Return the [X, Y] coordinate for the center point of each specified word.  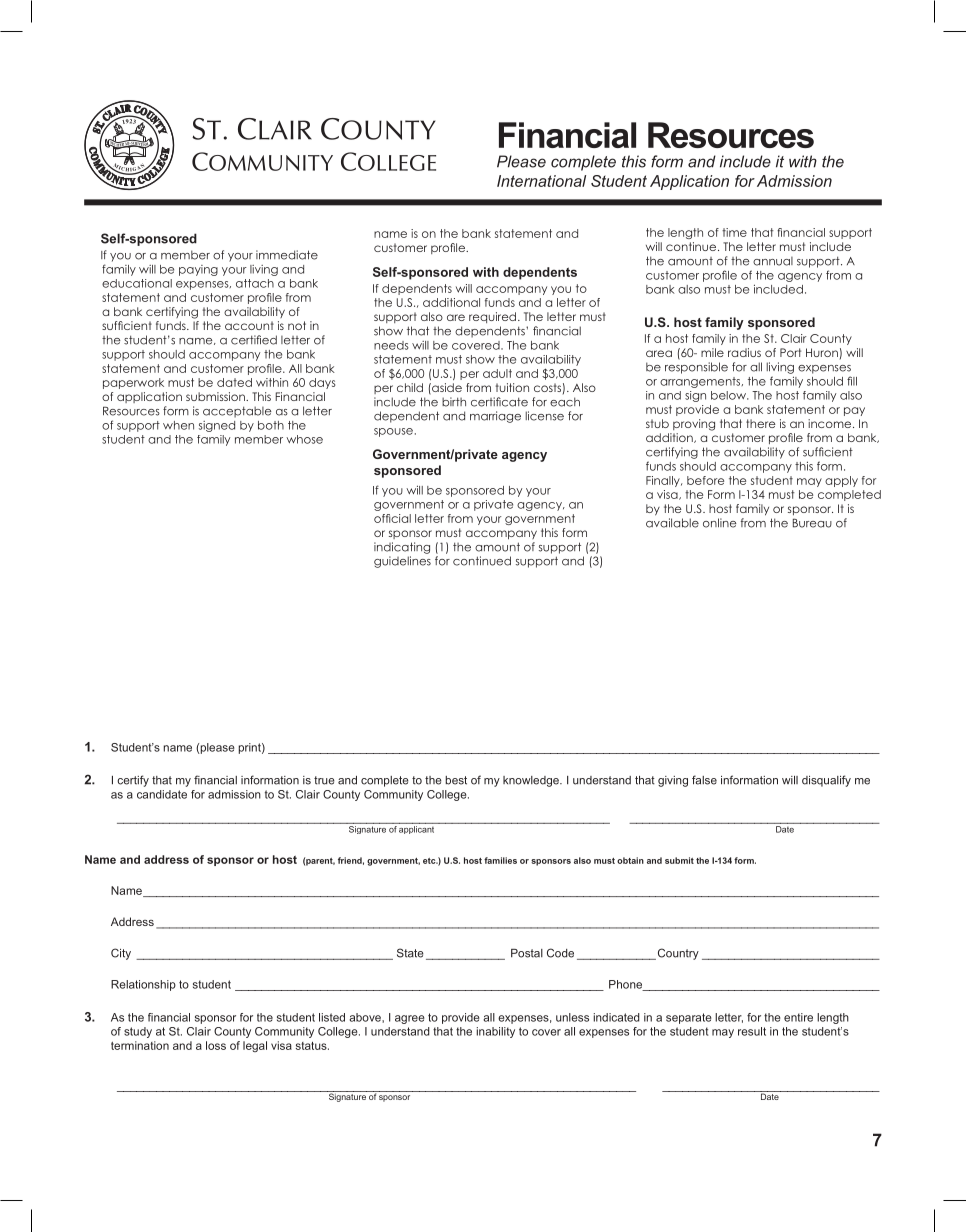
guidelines [402, 562]
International [541, 181]
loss [216, 1045]
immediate [287, 255]
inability [495, 1032]
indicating [402, 548]
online [720, 523]
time [734, 232]
